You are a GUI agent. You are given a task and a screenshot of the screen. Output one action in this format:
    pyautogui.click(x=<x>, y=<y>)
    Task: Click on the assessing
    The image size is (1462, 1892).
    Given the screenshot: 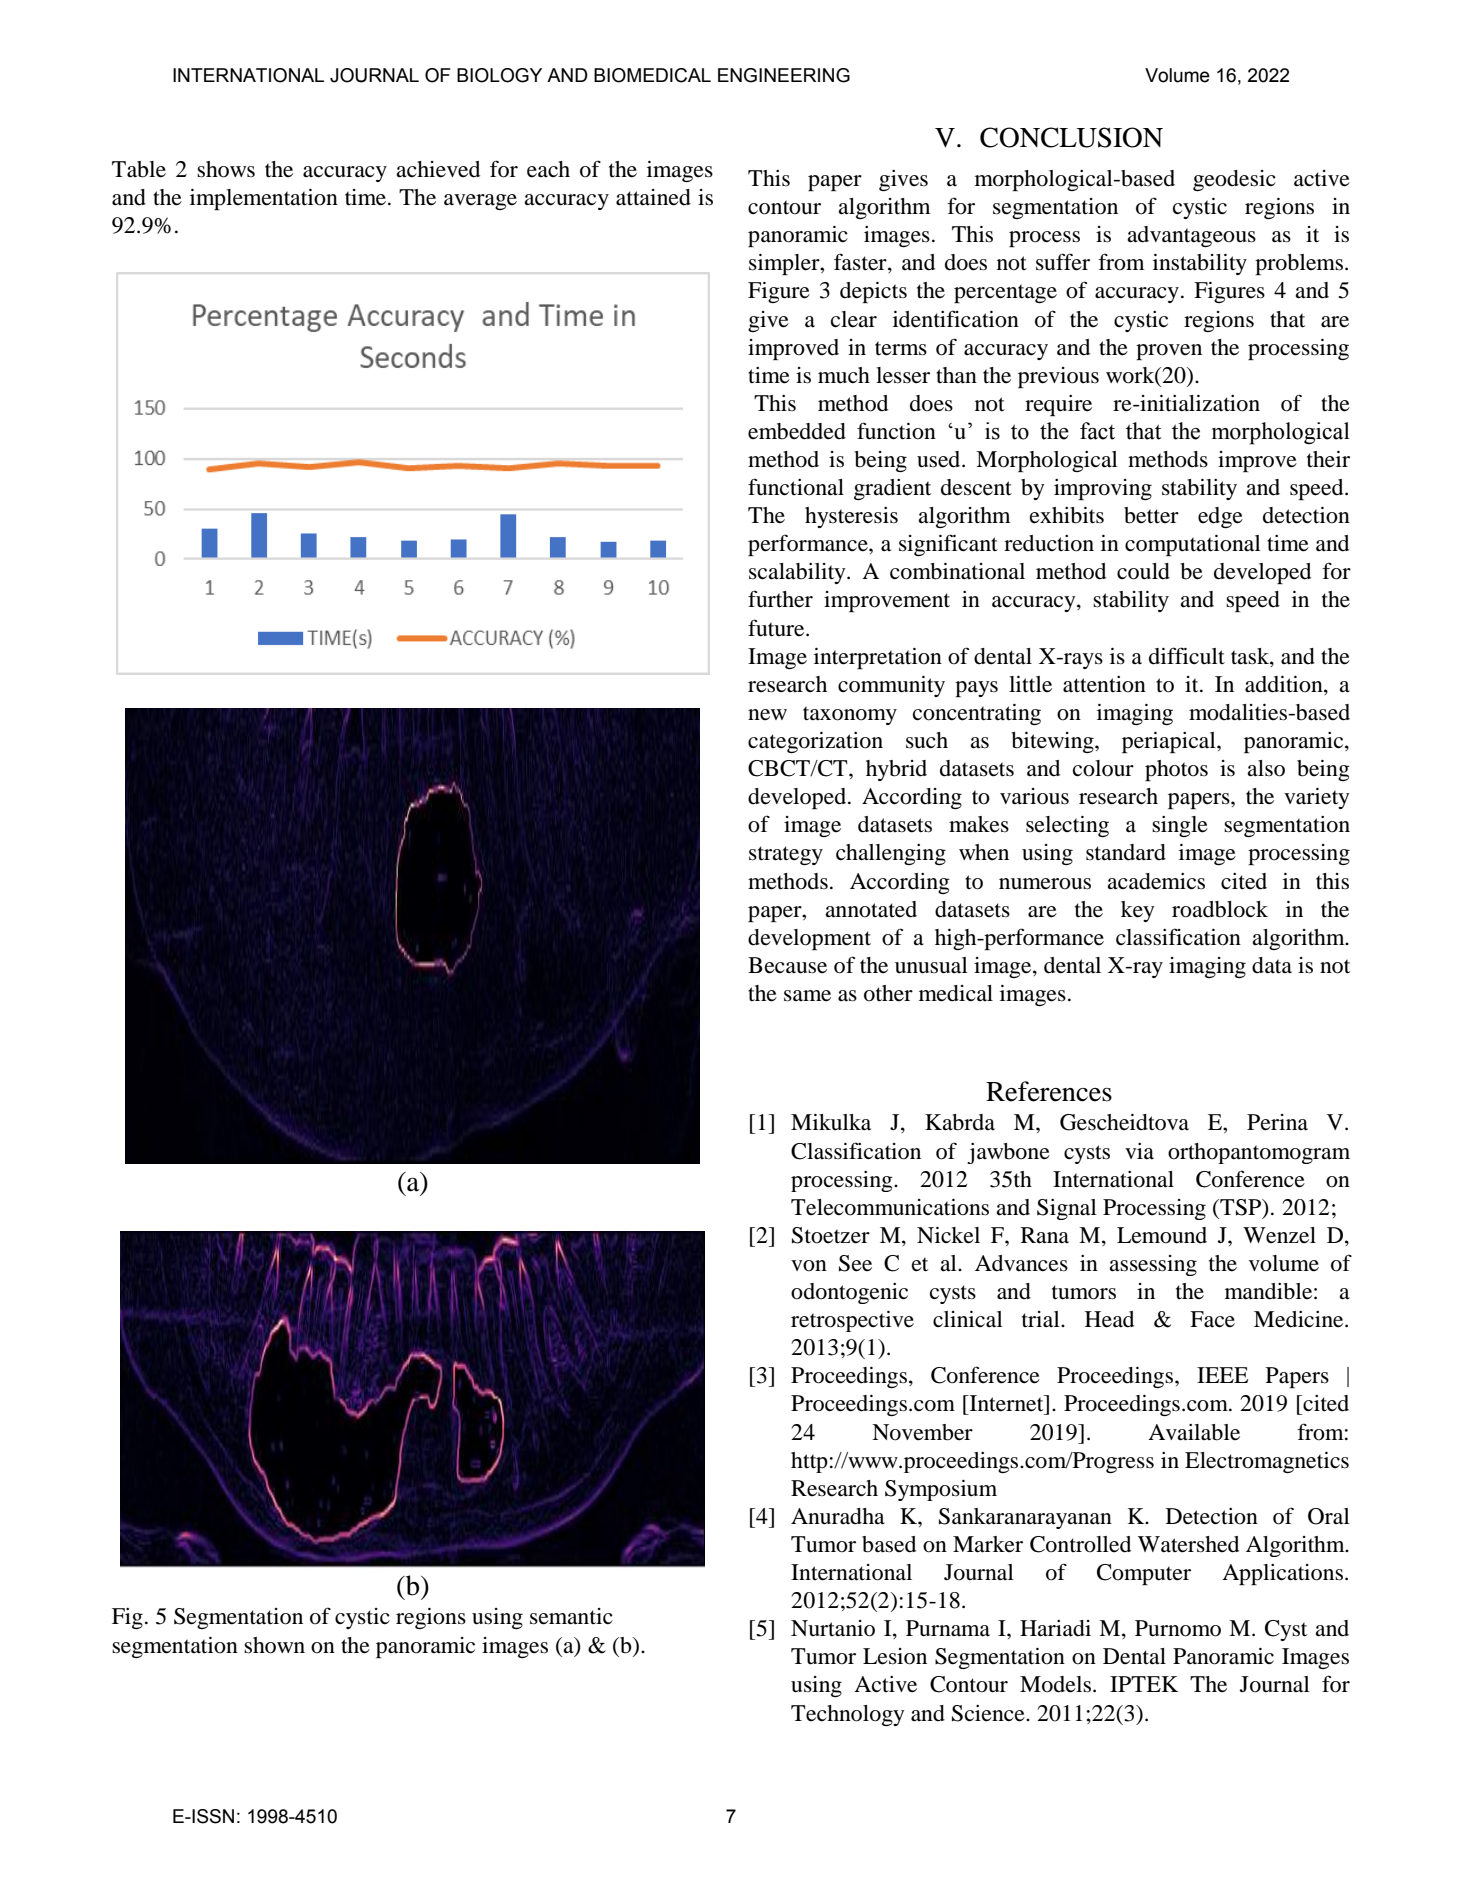 What is the action you would take?
    pyautogui.click(x=1153, y=1265)
